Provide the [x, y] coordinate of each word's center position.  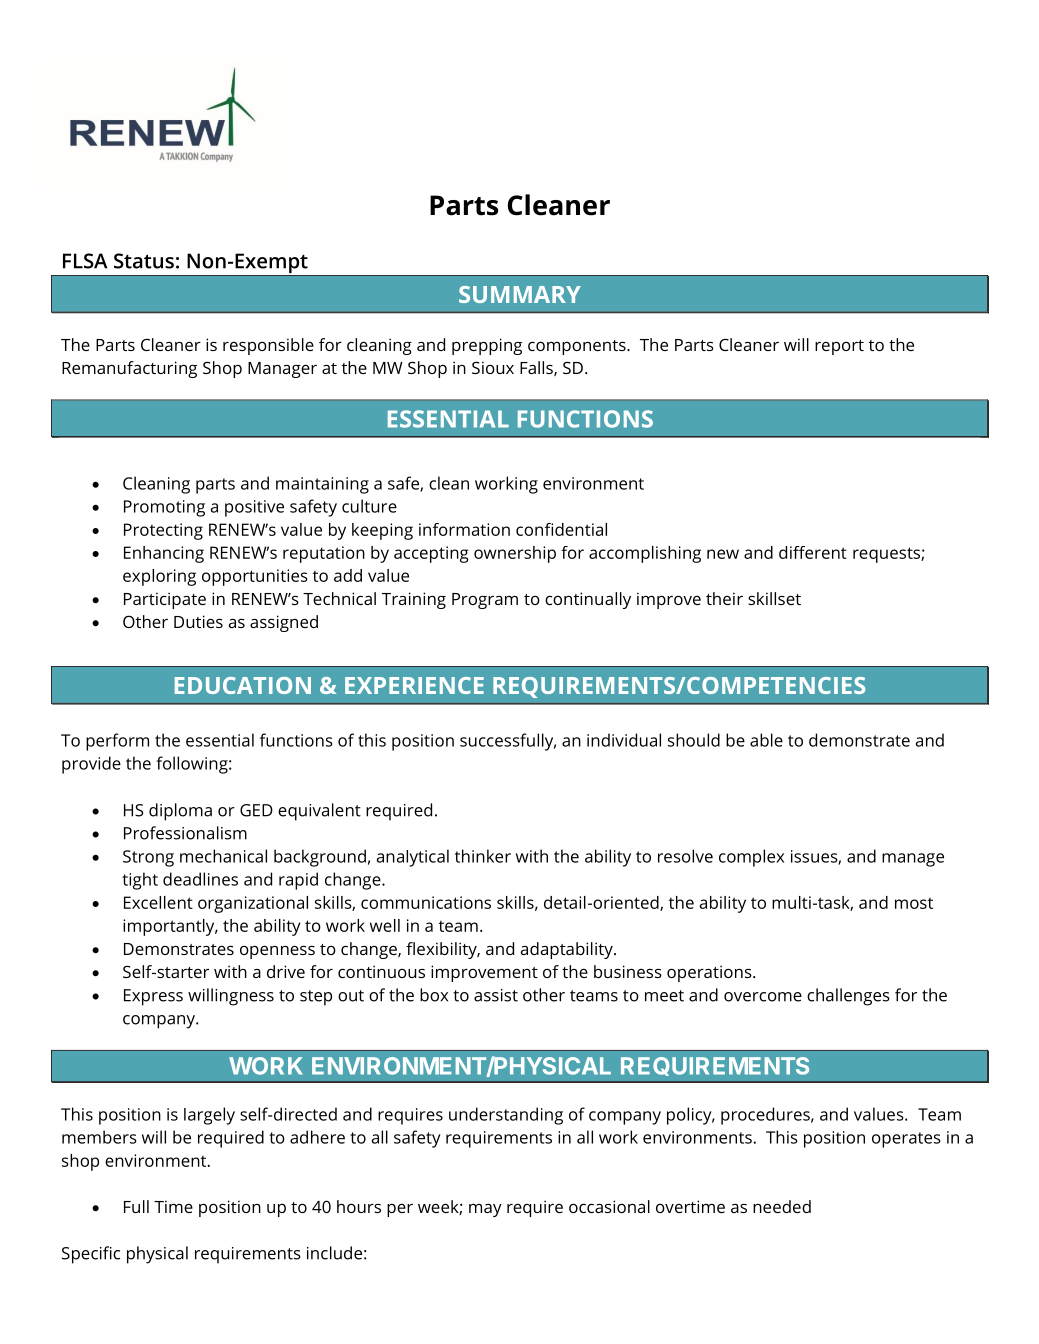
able [766, 740]
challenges [848, 997]
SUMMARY [520, 294]
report [839, 347]
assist [496, 995]
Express [153, 997]
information [464, 529]
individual [624, 740]
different [813, 552]
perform [117, 742]
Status [144, 261]
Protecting [163, 531]
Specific [91, 1255]
